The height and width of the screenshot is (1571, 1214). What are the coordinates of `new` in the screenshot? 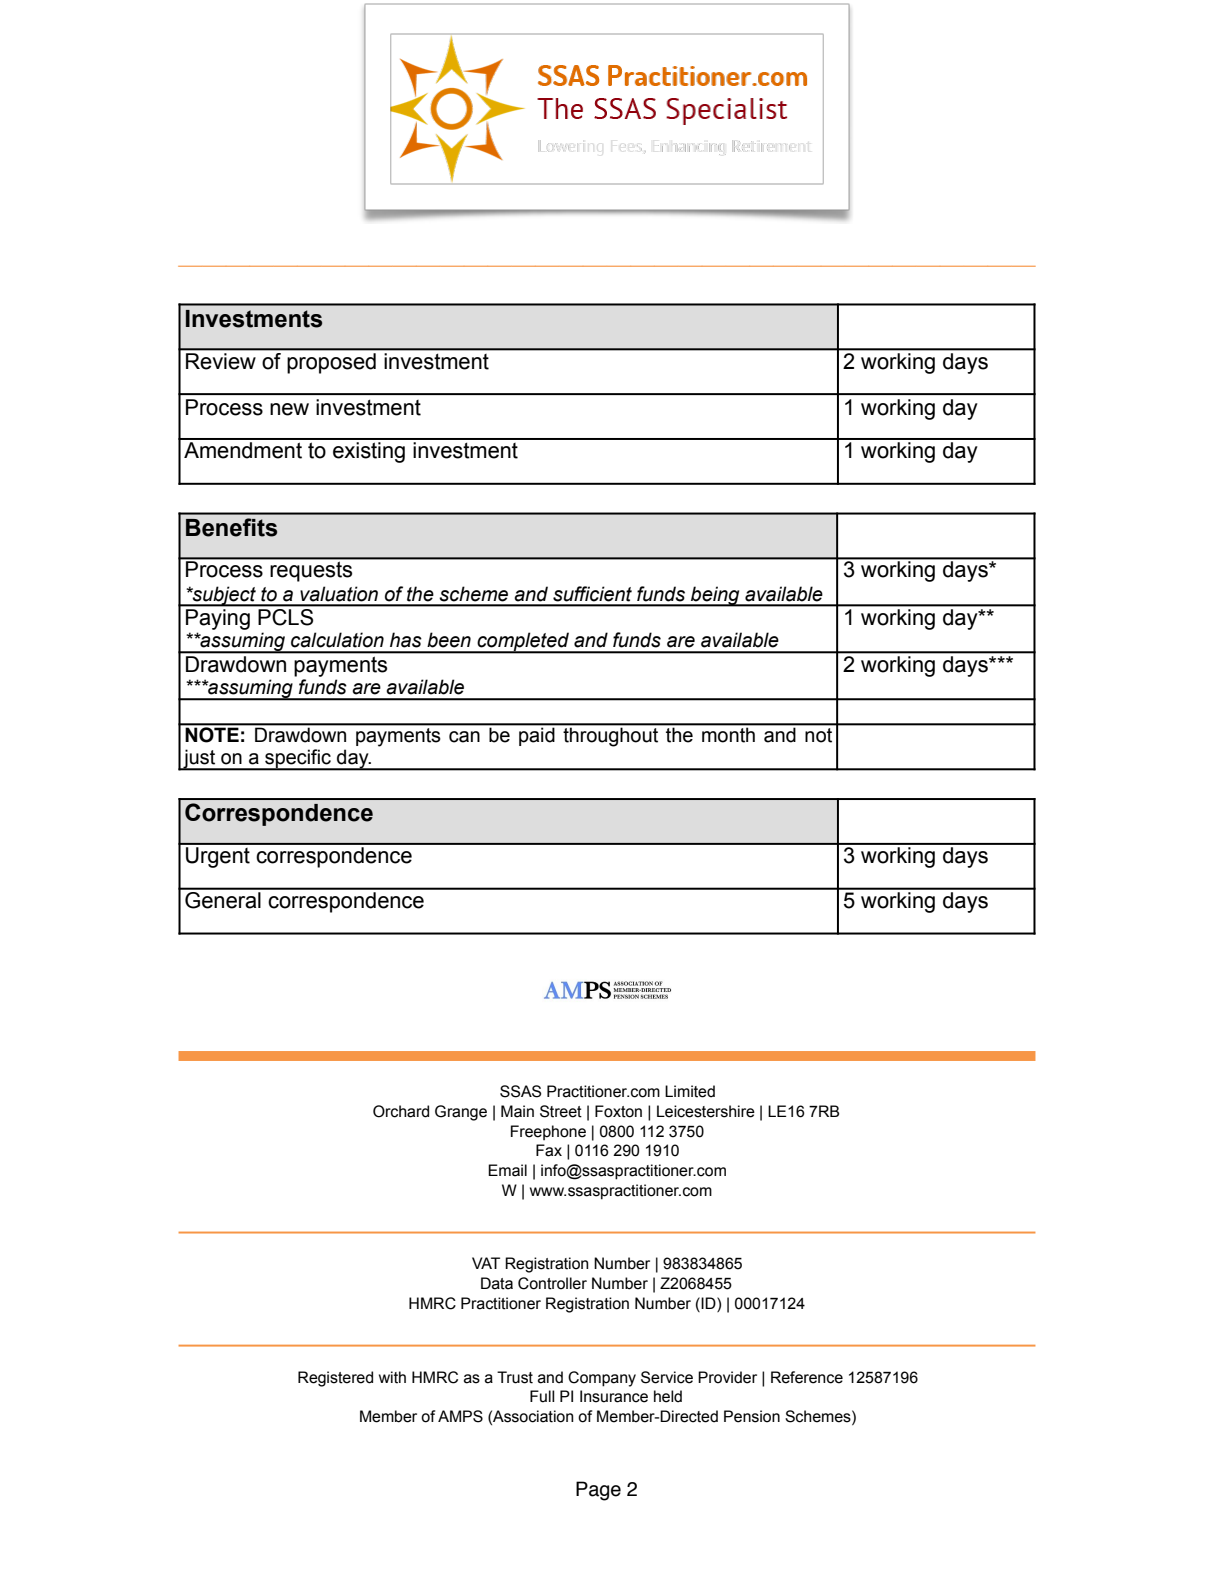 It's located at (289, 409).
